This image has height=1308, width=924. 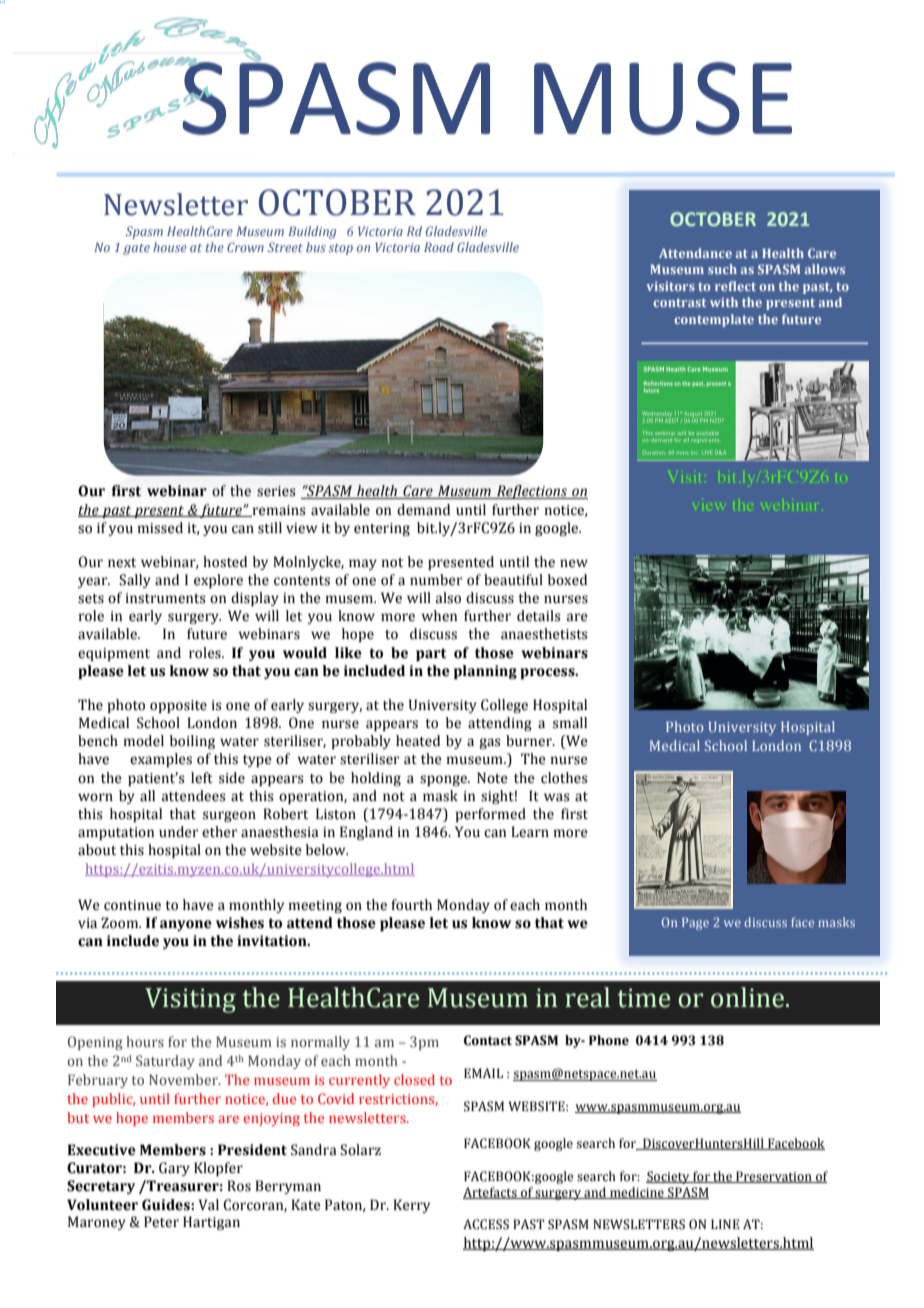 What do you see at coordinates (439, 247) in the image?
I see `Road` at bounding box center [439, 247].
